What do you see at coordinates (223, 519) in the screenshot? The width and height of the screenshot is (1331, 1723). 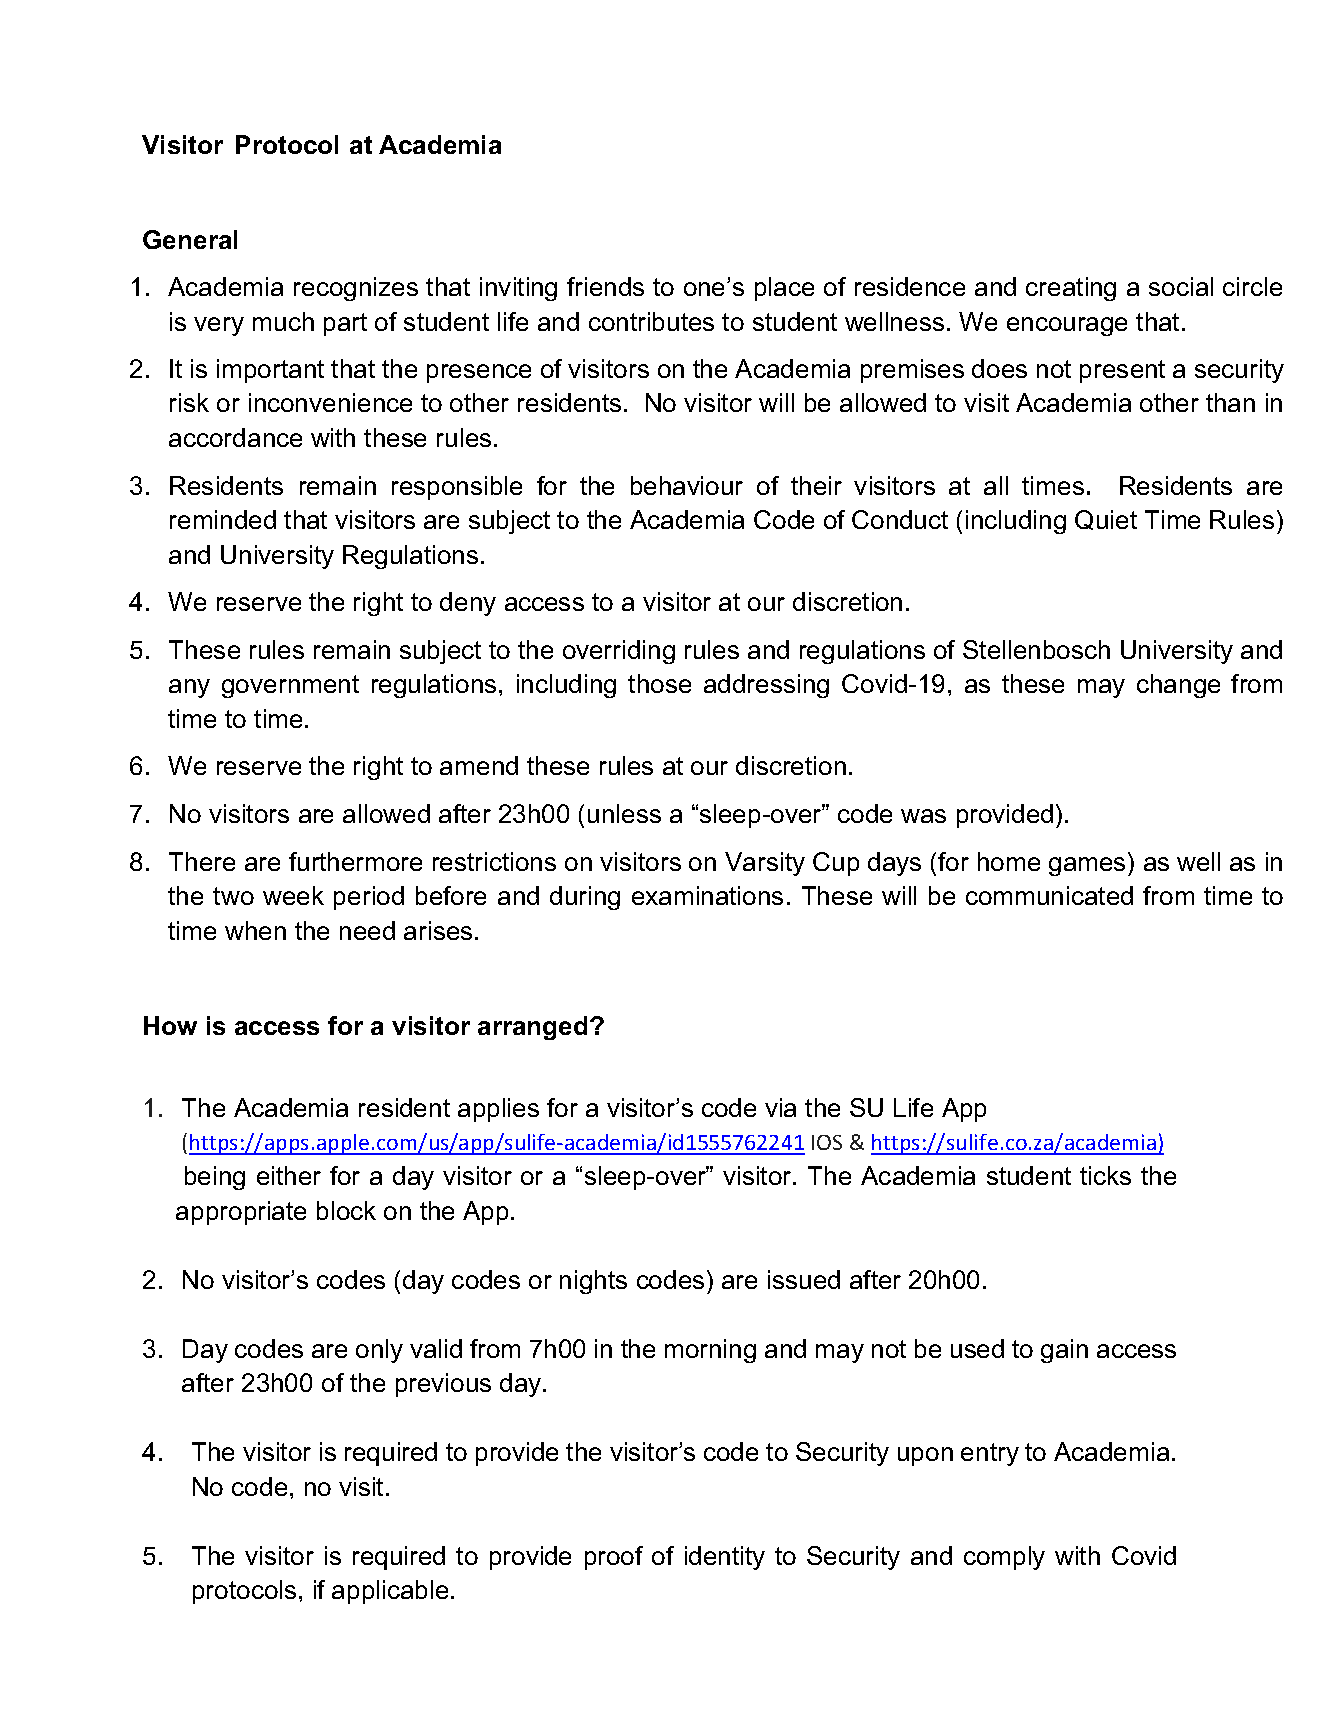 I see `reminded` at bounding box center [223, 519].
